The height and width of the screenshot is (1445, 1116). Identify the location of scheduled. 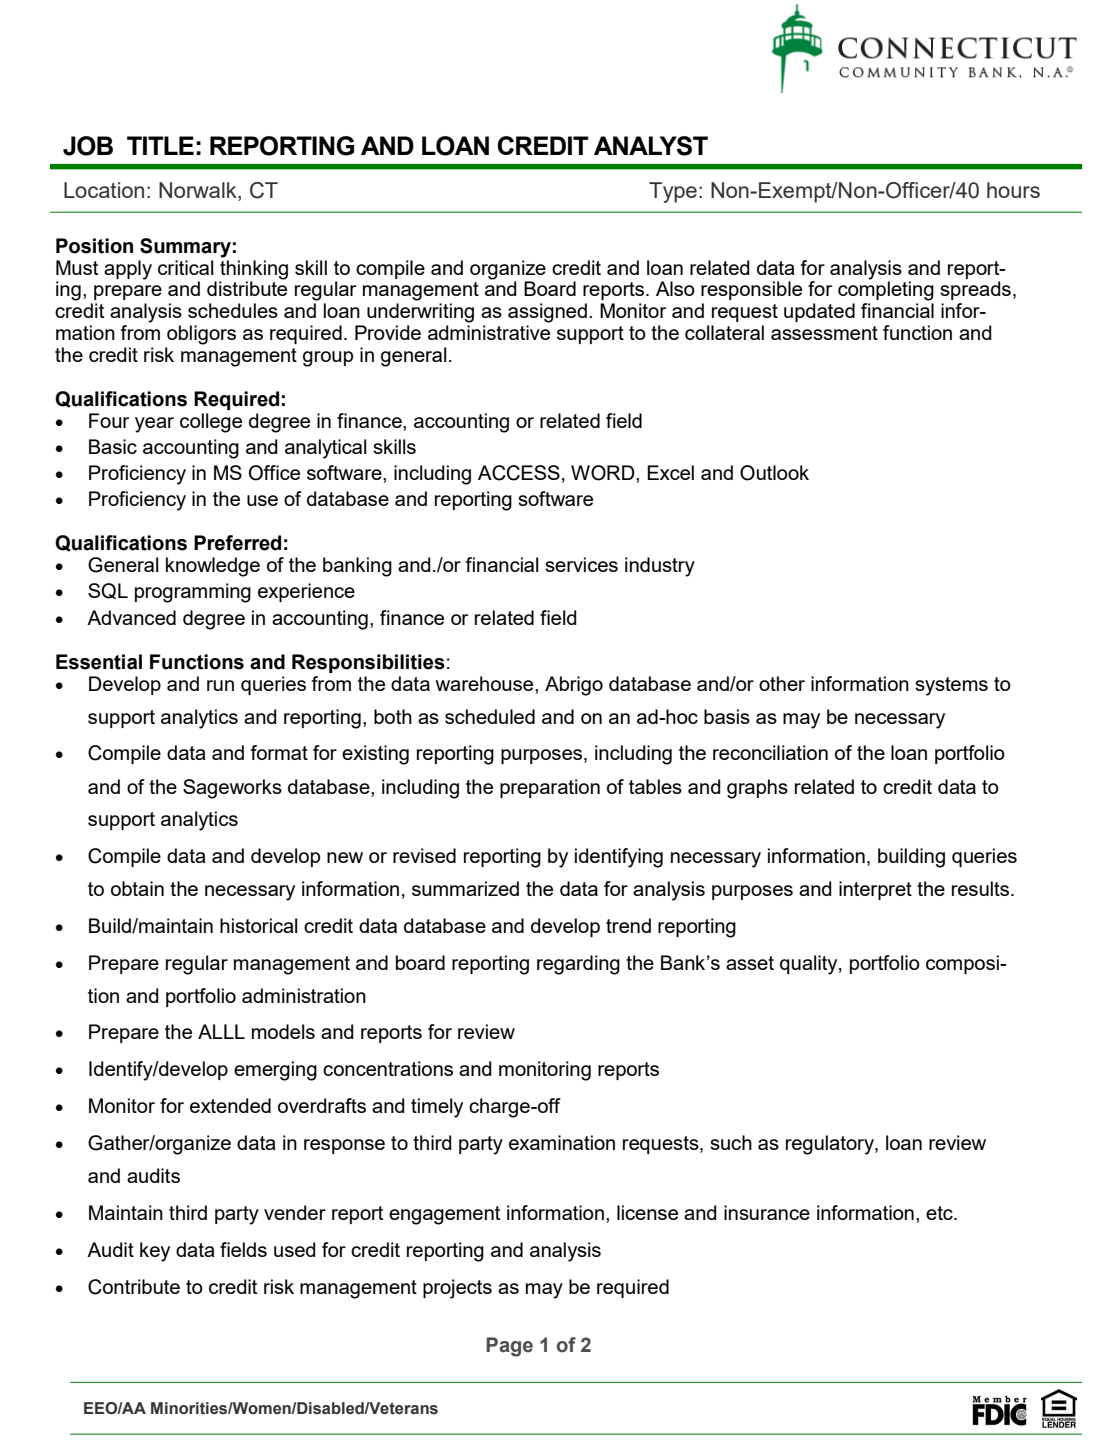
(490, 716).
